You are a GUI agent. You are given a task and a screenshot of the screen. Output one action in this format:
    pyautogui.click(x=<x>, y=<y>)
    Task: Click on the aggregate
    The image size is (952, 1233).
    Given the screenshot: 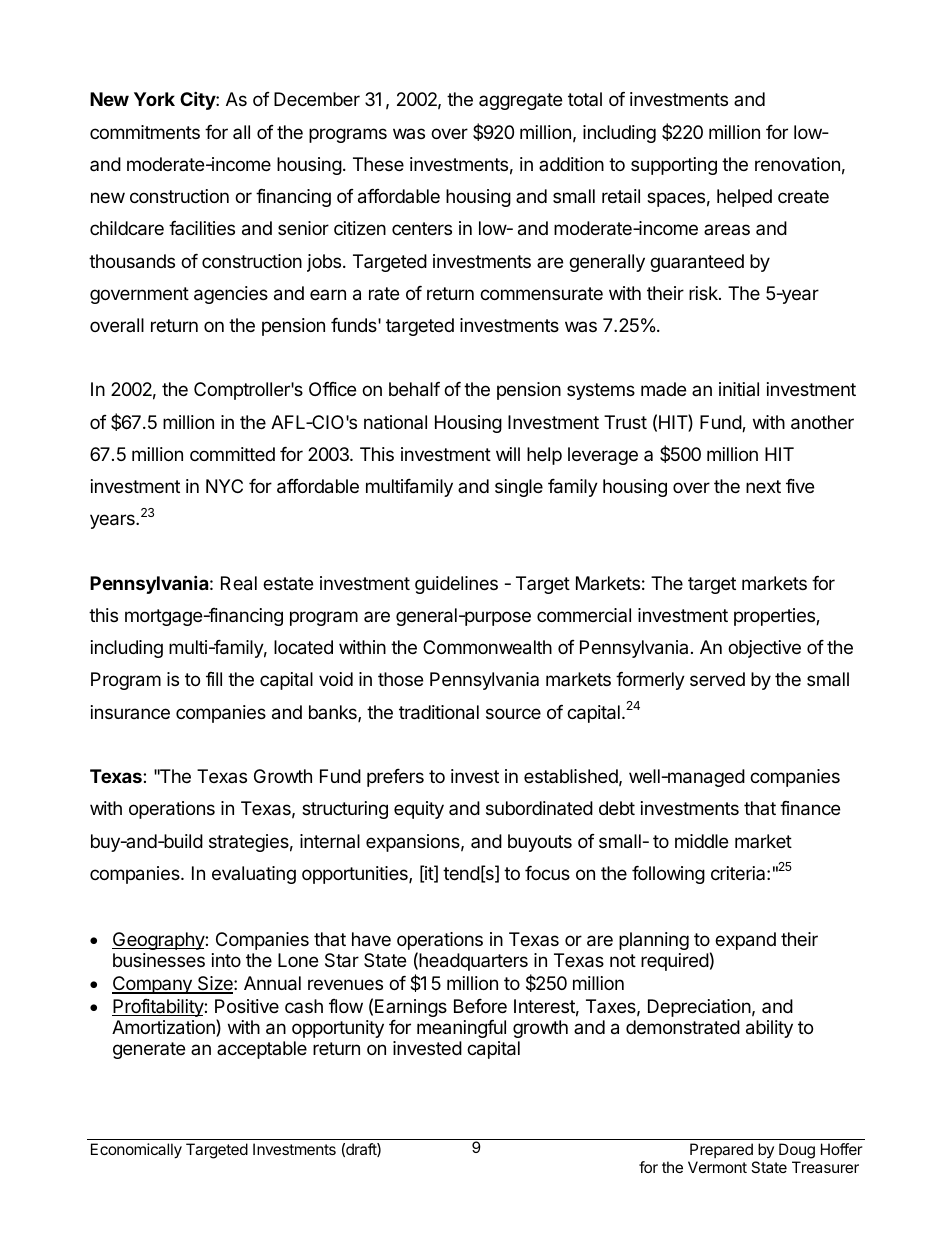 What is the action you would take?
    pyautogui.click(x=520, y=101)
